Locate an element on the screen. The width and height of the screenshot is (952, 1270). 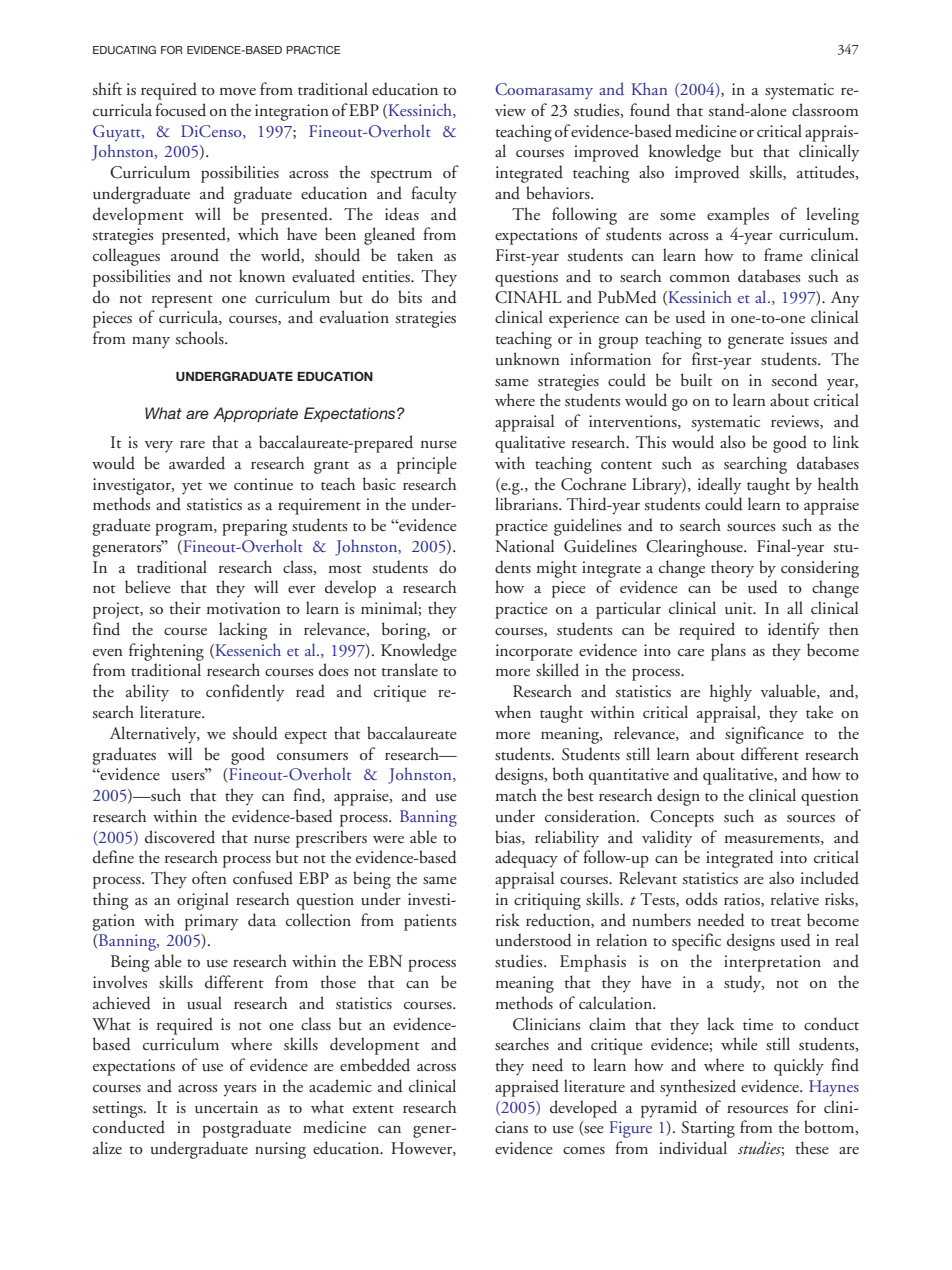
their is located at coordinates (185, 608).
